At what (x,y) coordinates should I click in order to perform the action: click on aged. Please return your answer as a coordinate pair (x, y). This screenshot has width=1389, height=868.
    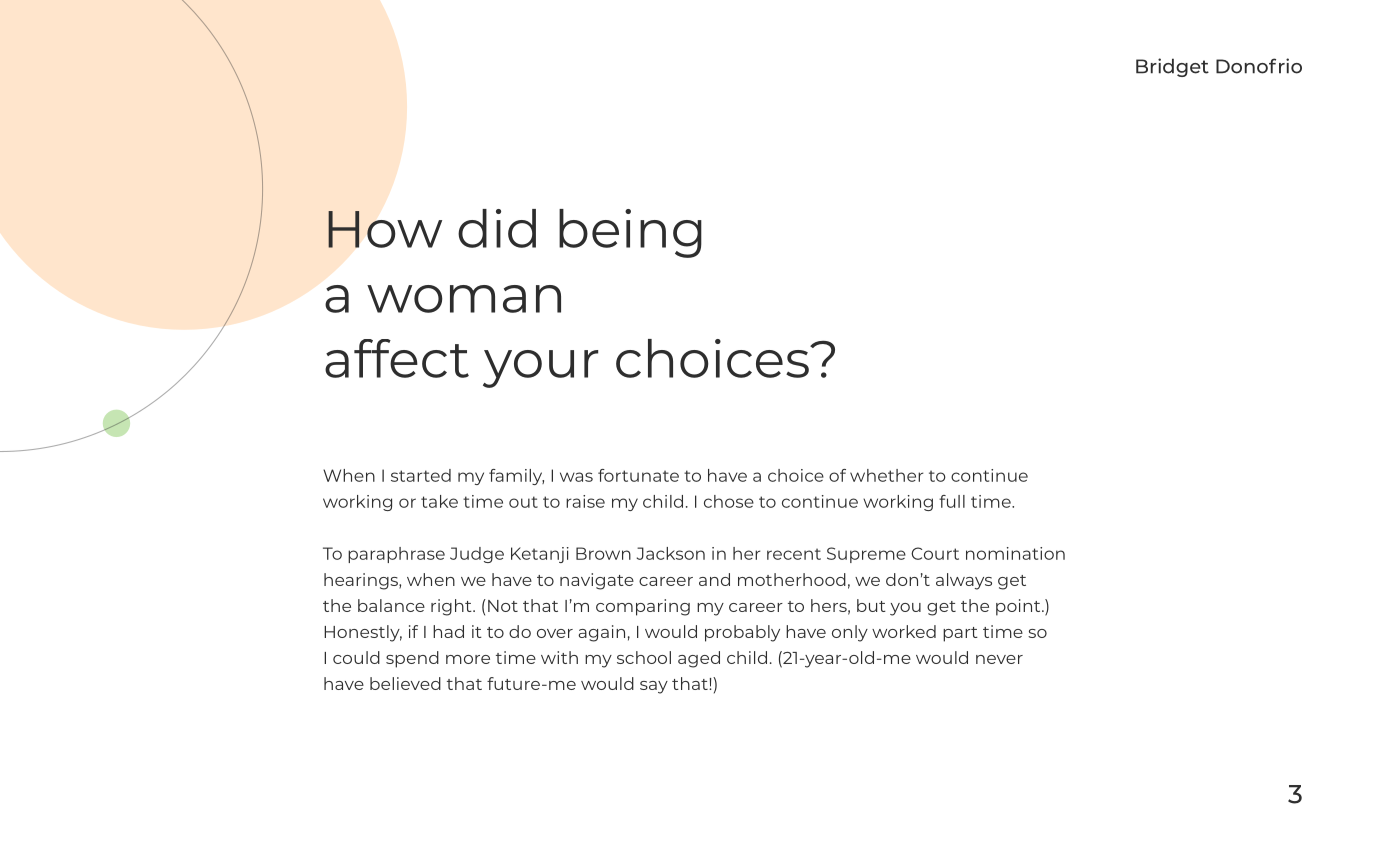
    Looking at the image, I should click on (699, 659).
